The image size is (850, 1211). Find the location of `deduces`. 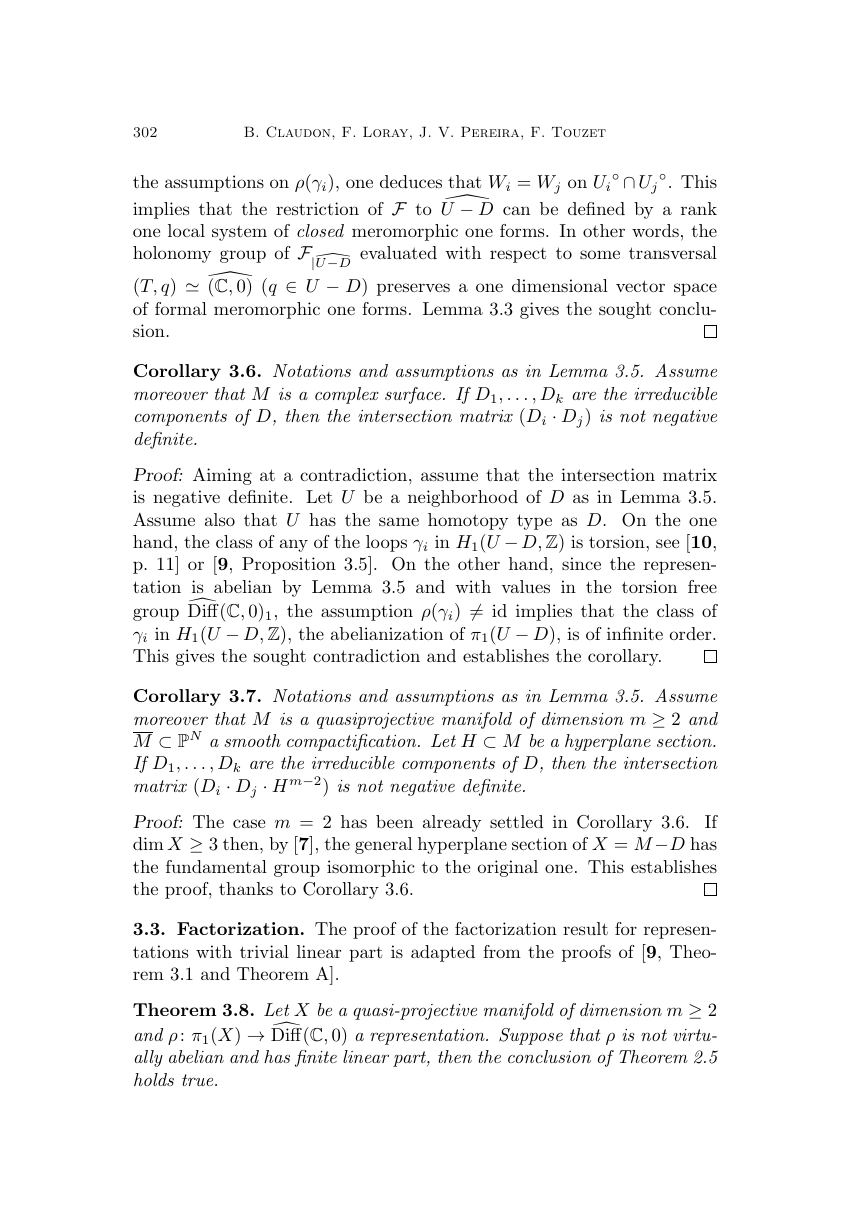

deduces is located at coordinates (411, 181).
